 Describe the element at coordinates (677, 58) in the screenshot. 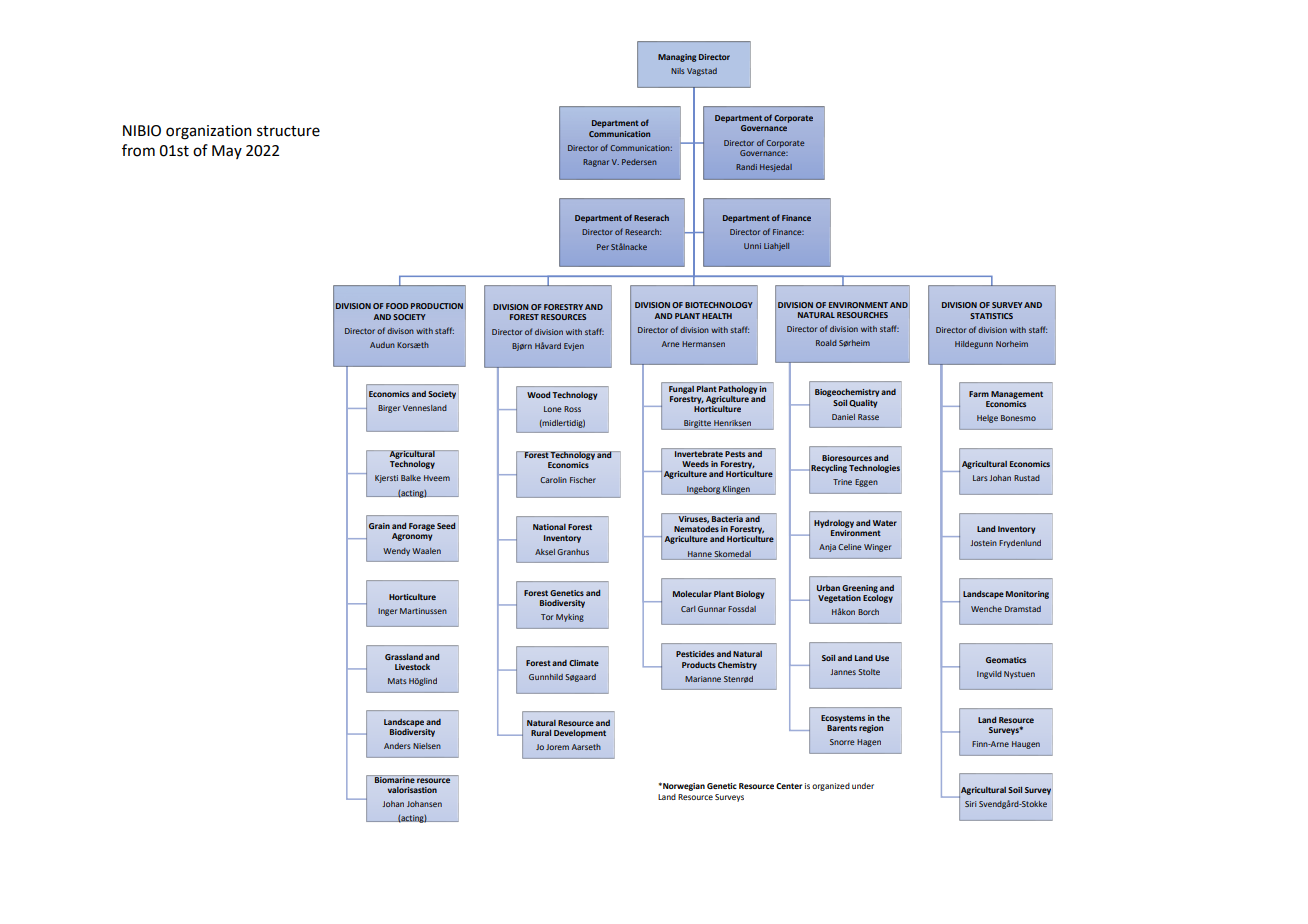

I see `Managing` at that location.
